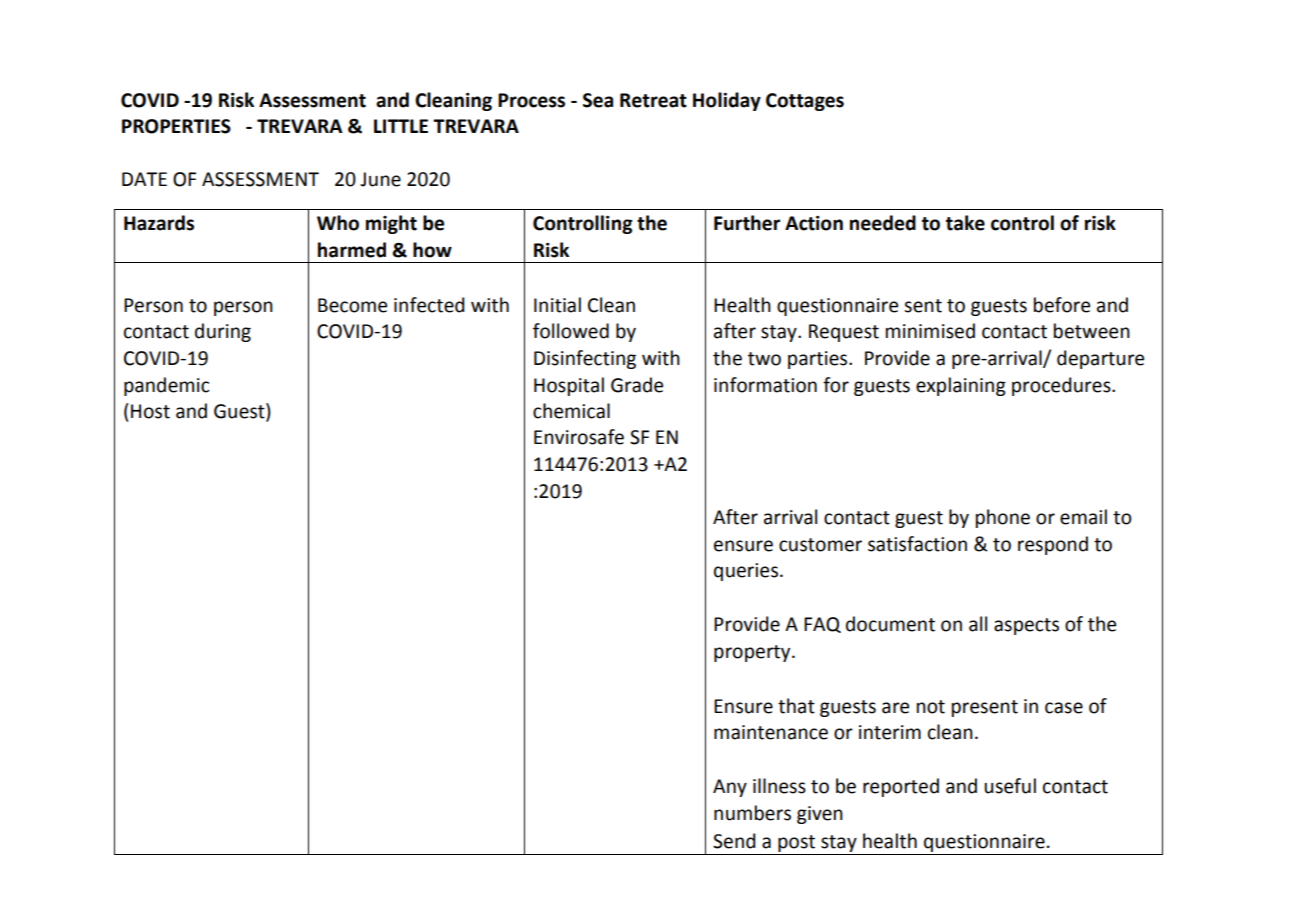 This image has height=924, width=1308. Describe the element at coordinates (585, 359) in the image. I see `Disinfecting` at that location.
